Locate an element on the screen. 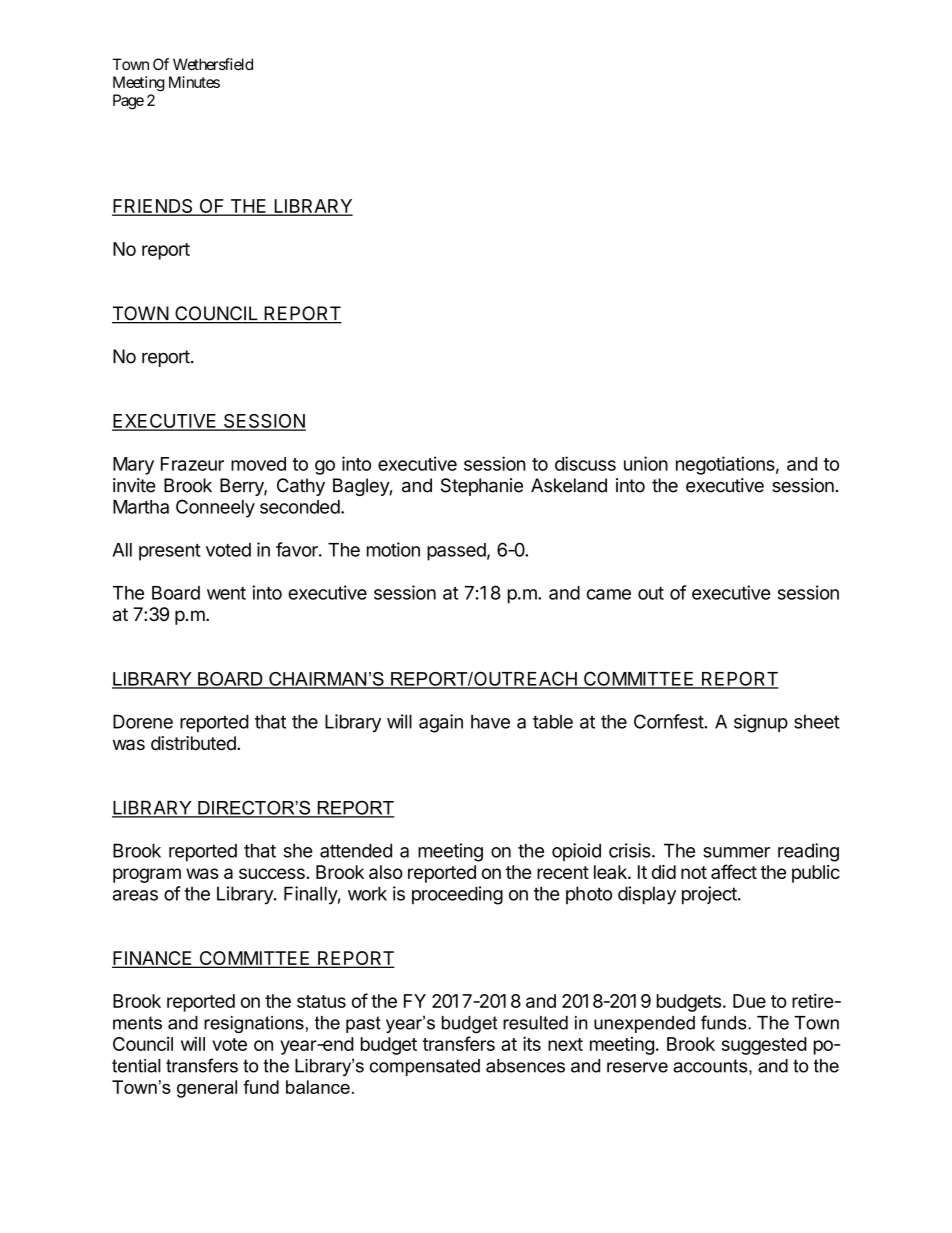 The width and height of the screenshot is (952, 1233). signup is located at coordinates (761, 723).
